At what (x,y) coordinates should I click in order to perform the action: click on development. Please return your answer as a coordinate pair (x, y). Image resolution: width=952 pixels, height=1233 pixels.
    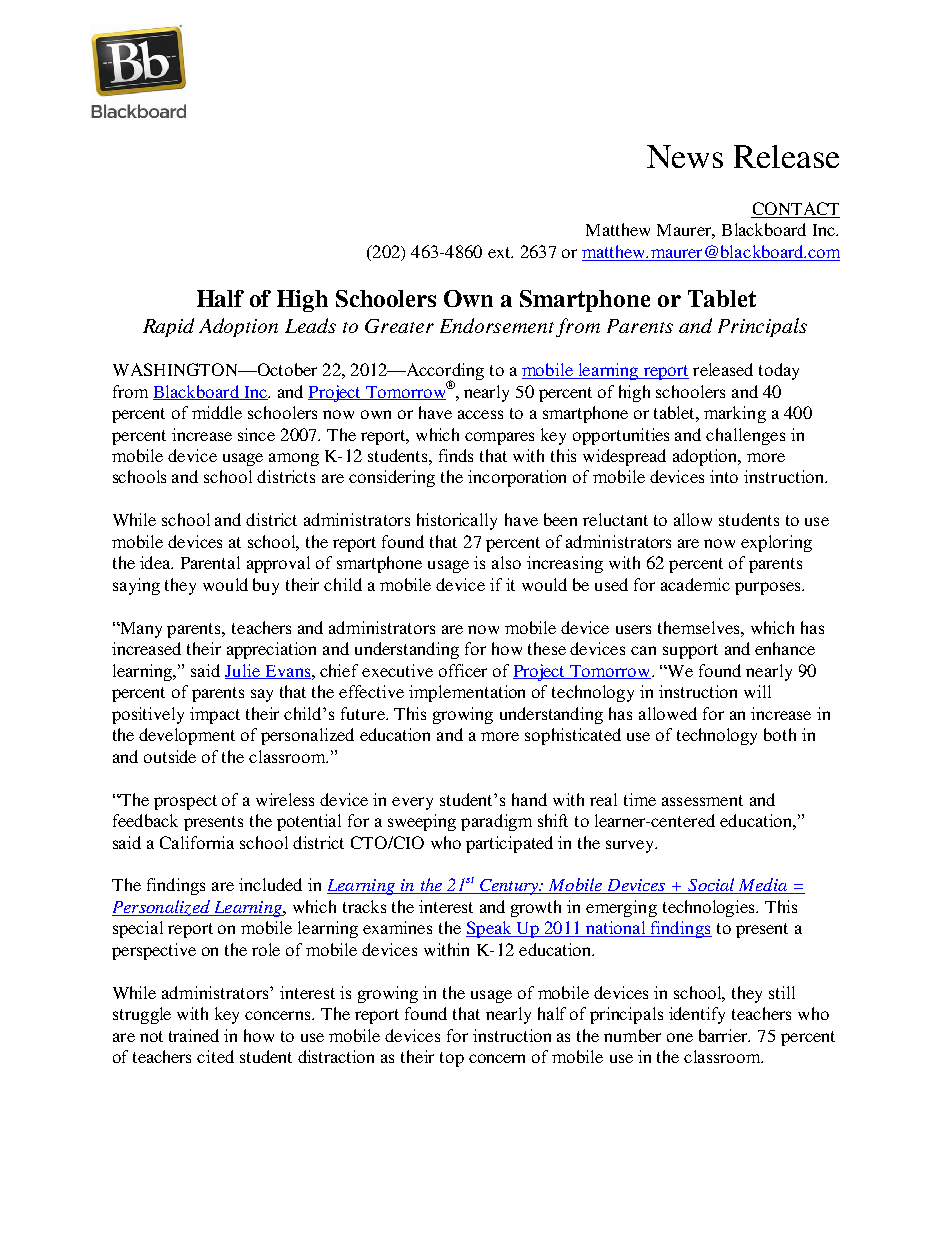
    Looking at the image, I should click on (187, 736).
